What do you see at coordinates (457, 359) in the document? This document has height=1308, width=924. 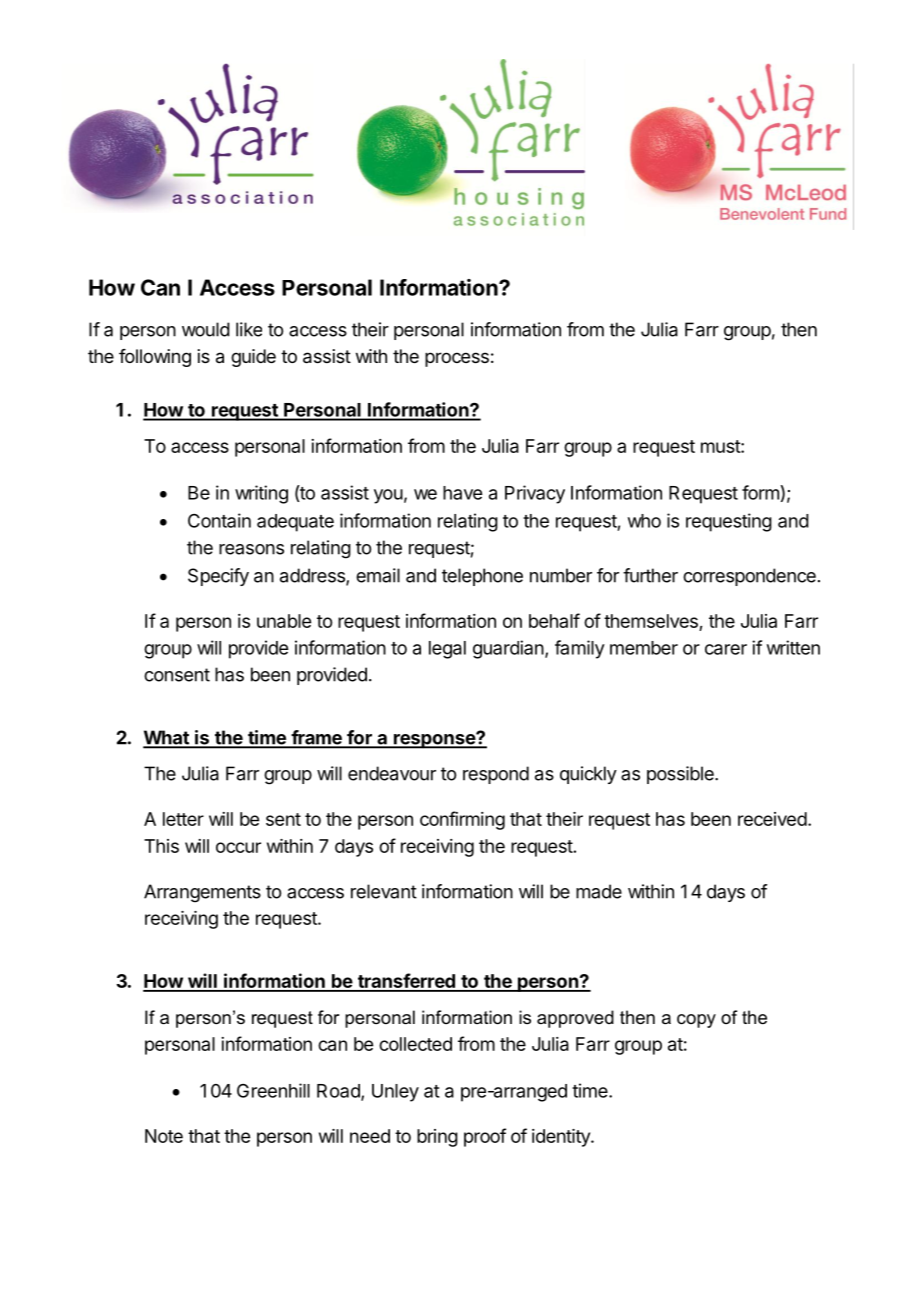 I see `process` at bounding box center [457, 359].
